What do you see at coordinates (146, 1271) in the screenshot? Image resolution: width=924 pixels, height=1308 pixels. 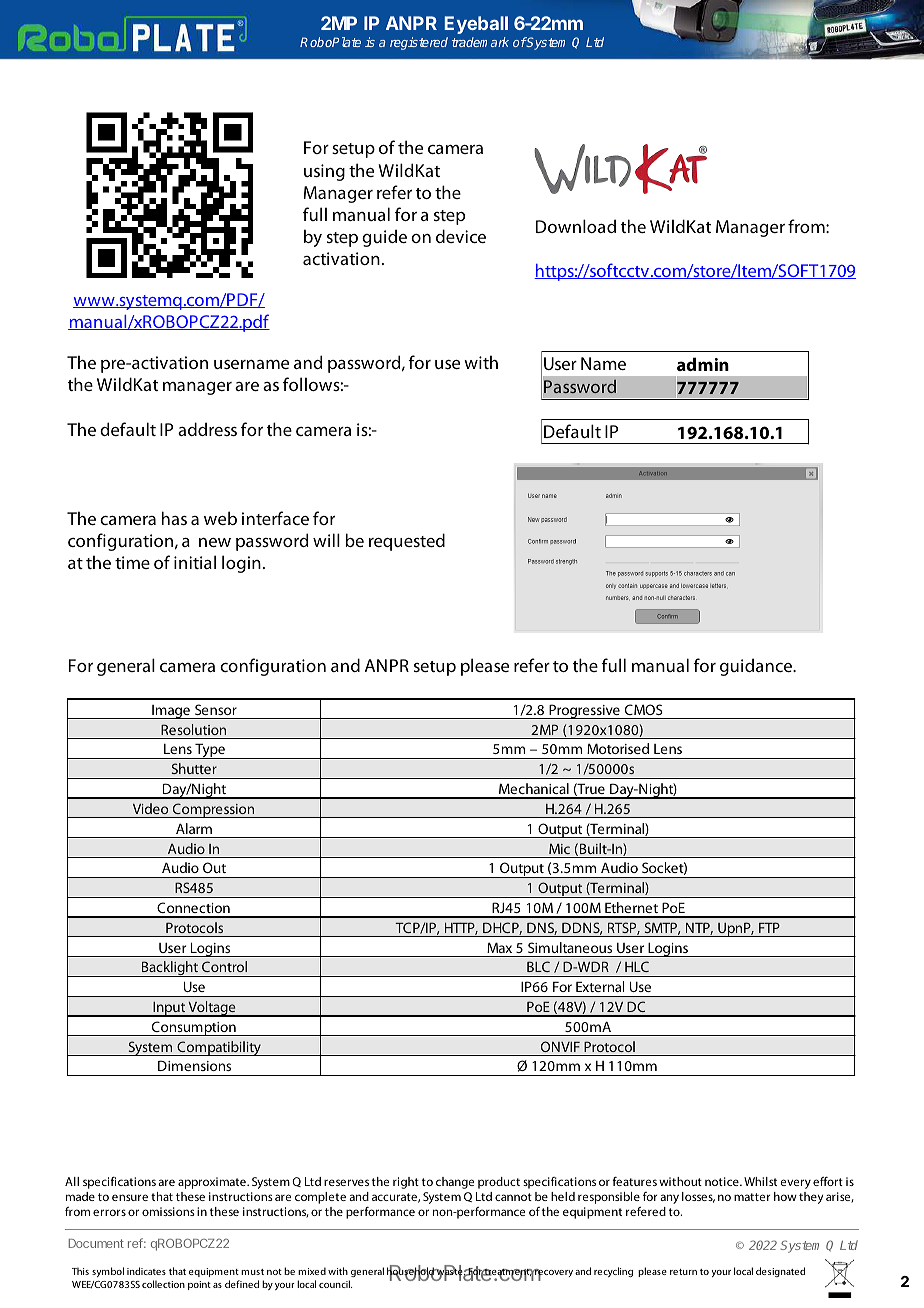 I see `indicates` at bounding box center [146, 1271].
